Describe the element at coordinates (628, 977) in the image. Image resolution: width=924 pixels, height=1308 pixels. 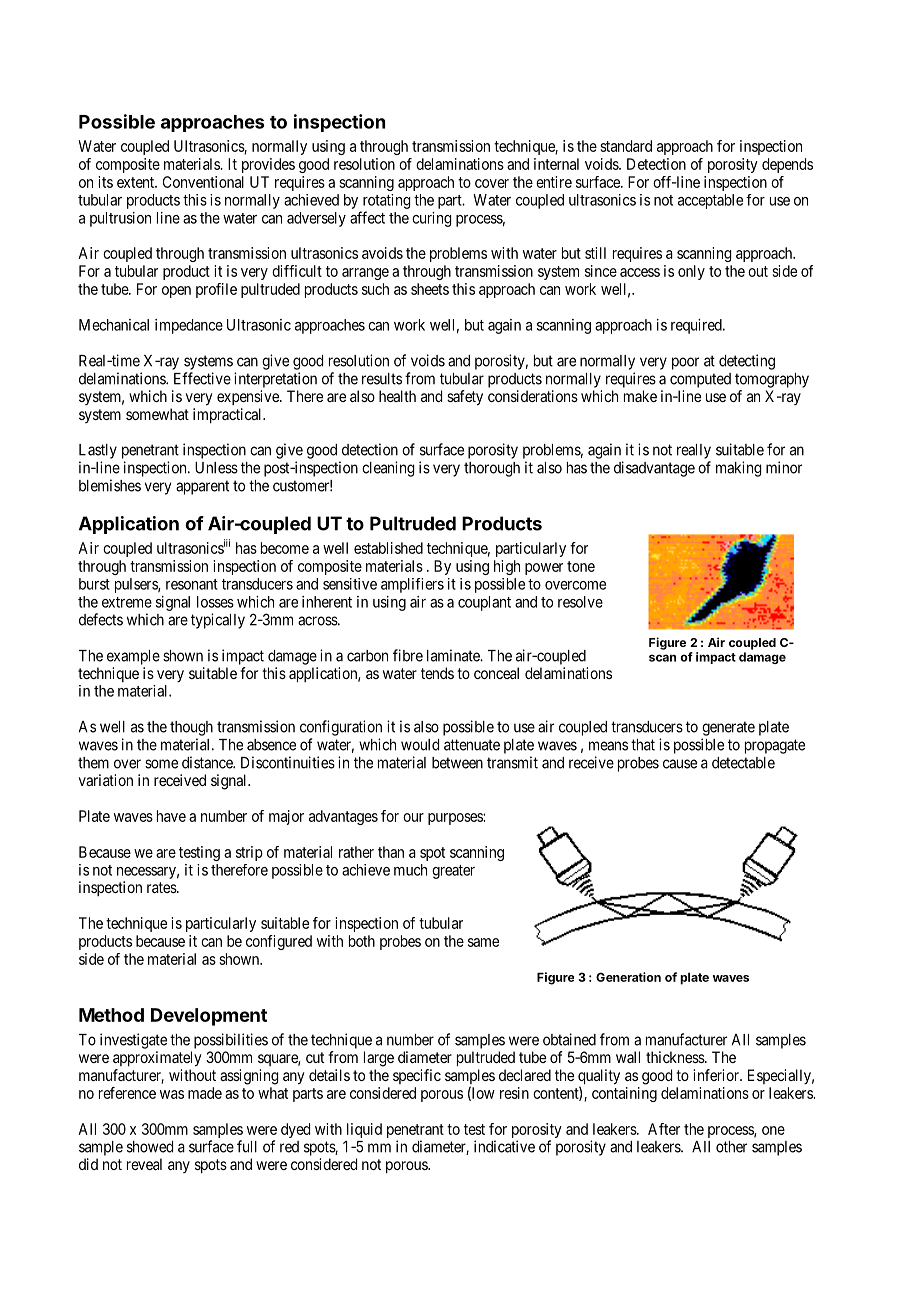
I see `Generation` at that location.
